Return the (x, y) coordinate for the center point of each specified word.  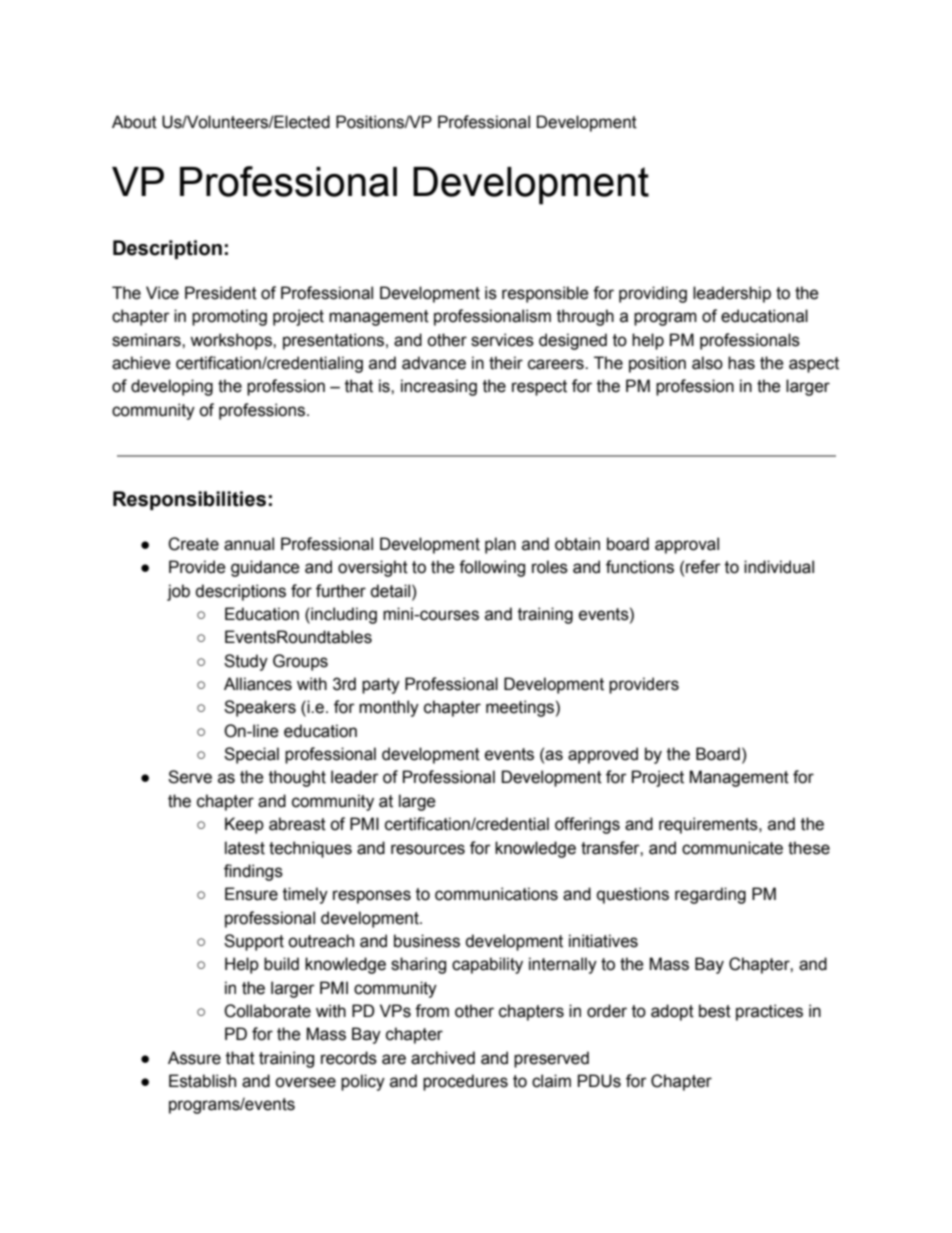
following (492, 568)
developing (172, 387)
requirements (709, 825)
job (178, 592)
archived (443, 1058)
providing (653, 294)
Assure (194, 1058)
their (506, 363)
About (134, 122)
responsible (545, 294)
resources (428, 849)
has (741, 363)
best (715, 1011)
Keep (244, 825)
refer (703, 567)
